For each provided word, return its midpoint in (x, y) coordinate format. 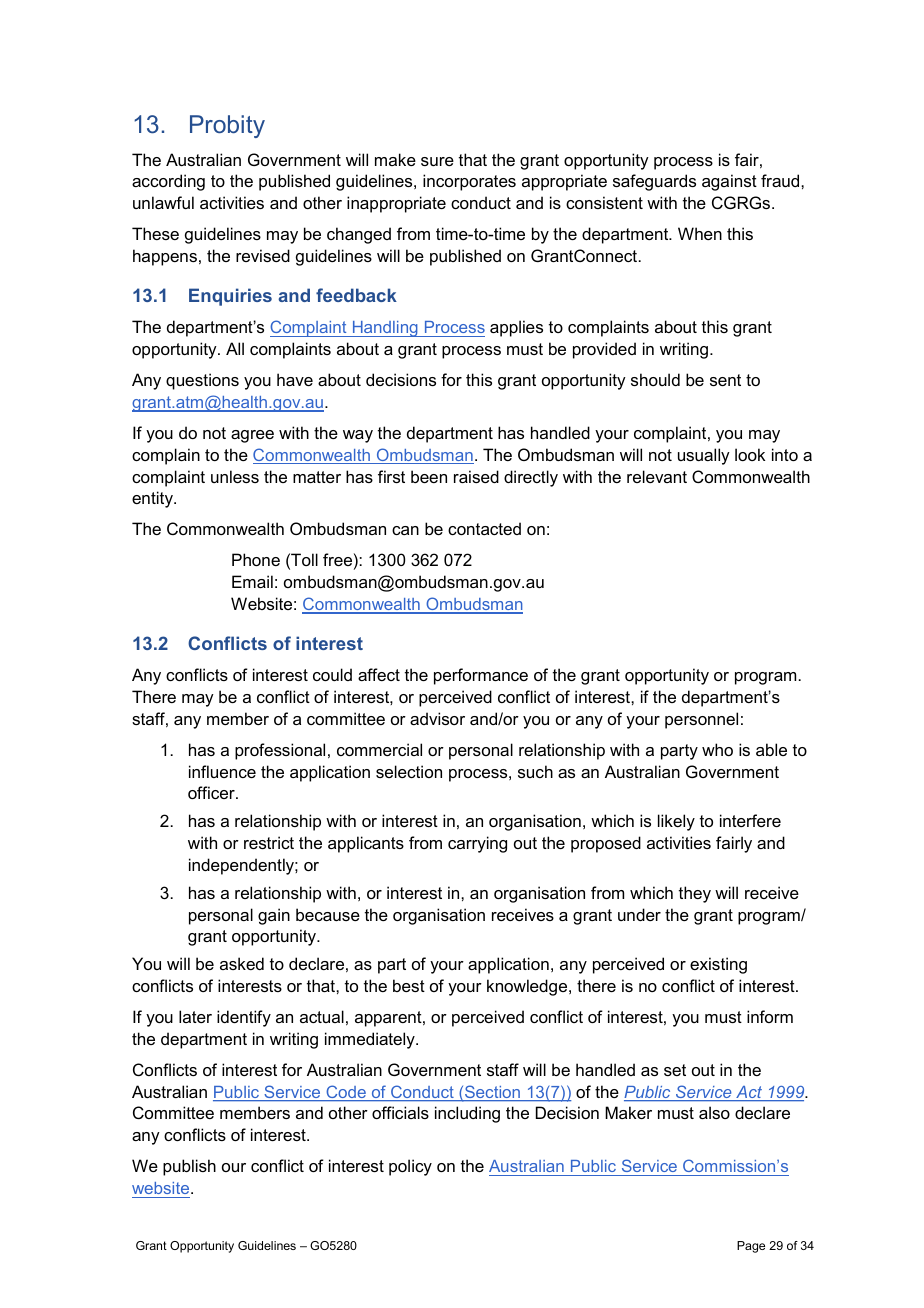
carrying (477, 844)
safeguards (654, 182)
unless (235, 476)
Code (346, 1093)
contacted (484, 528)
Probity (227, 126)
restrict (269, 842)
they (695, 894)
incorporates (469, 182)
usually (704, 456)
